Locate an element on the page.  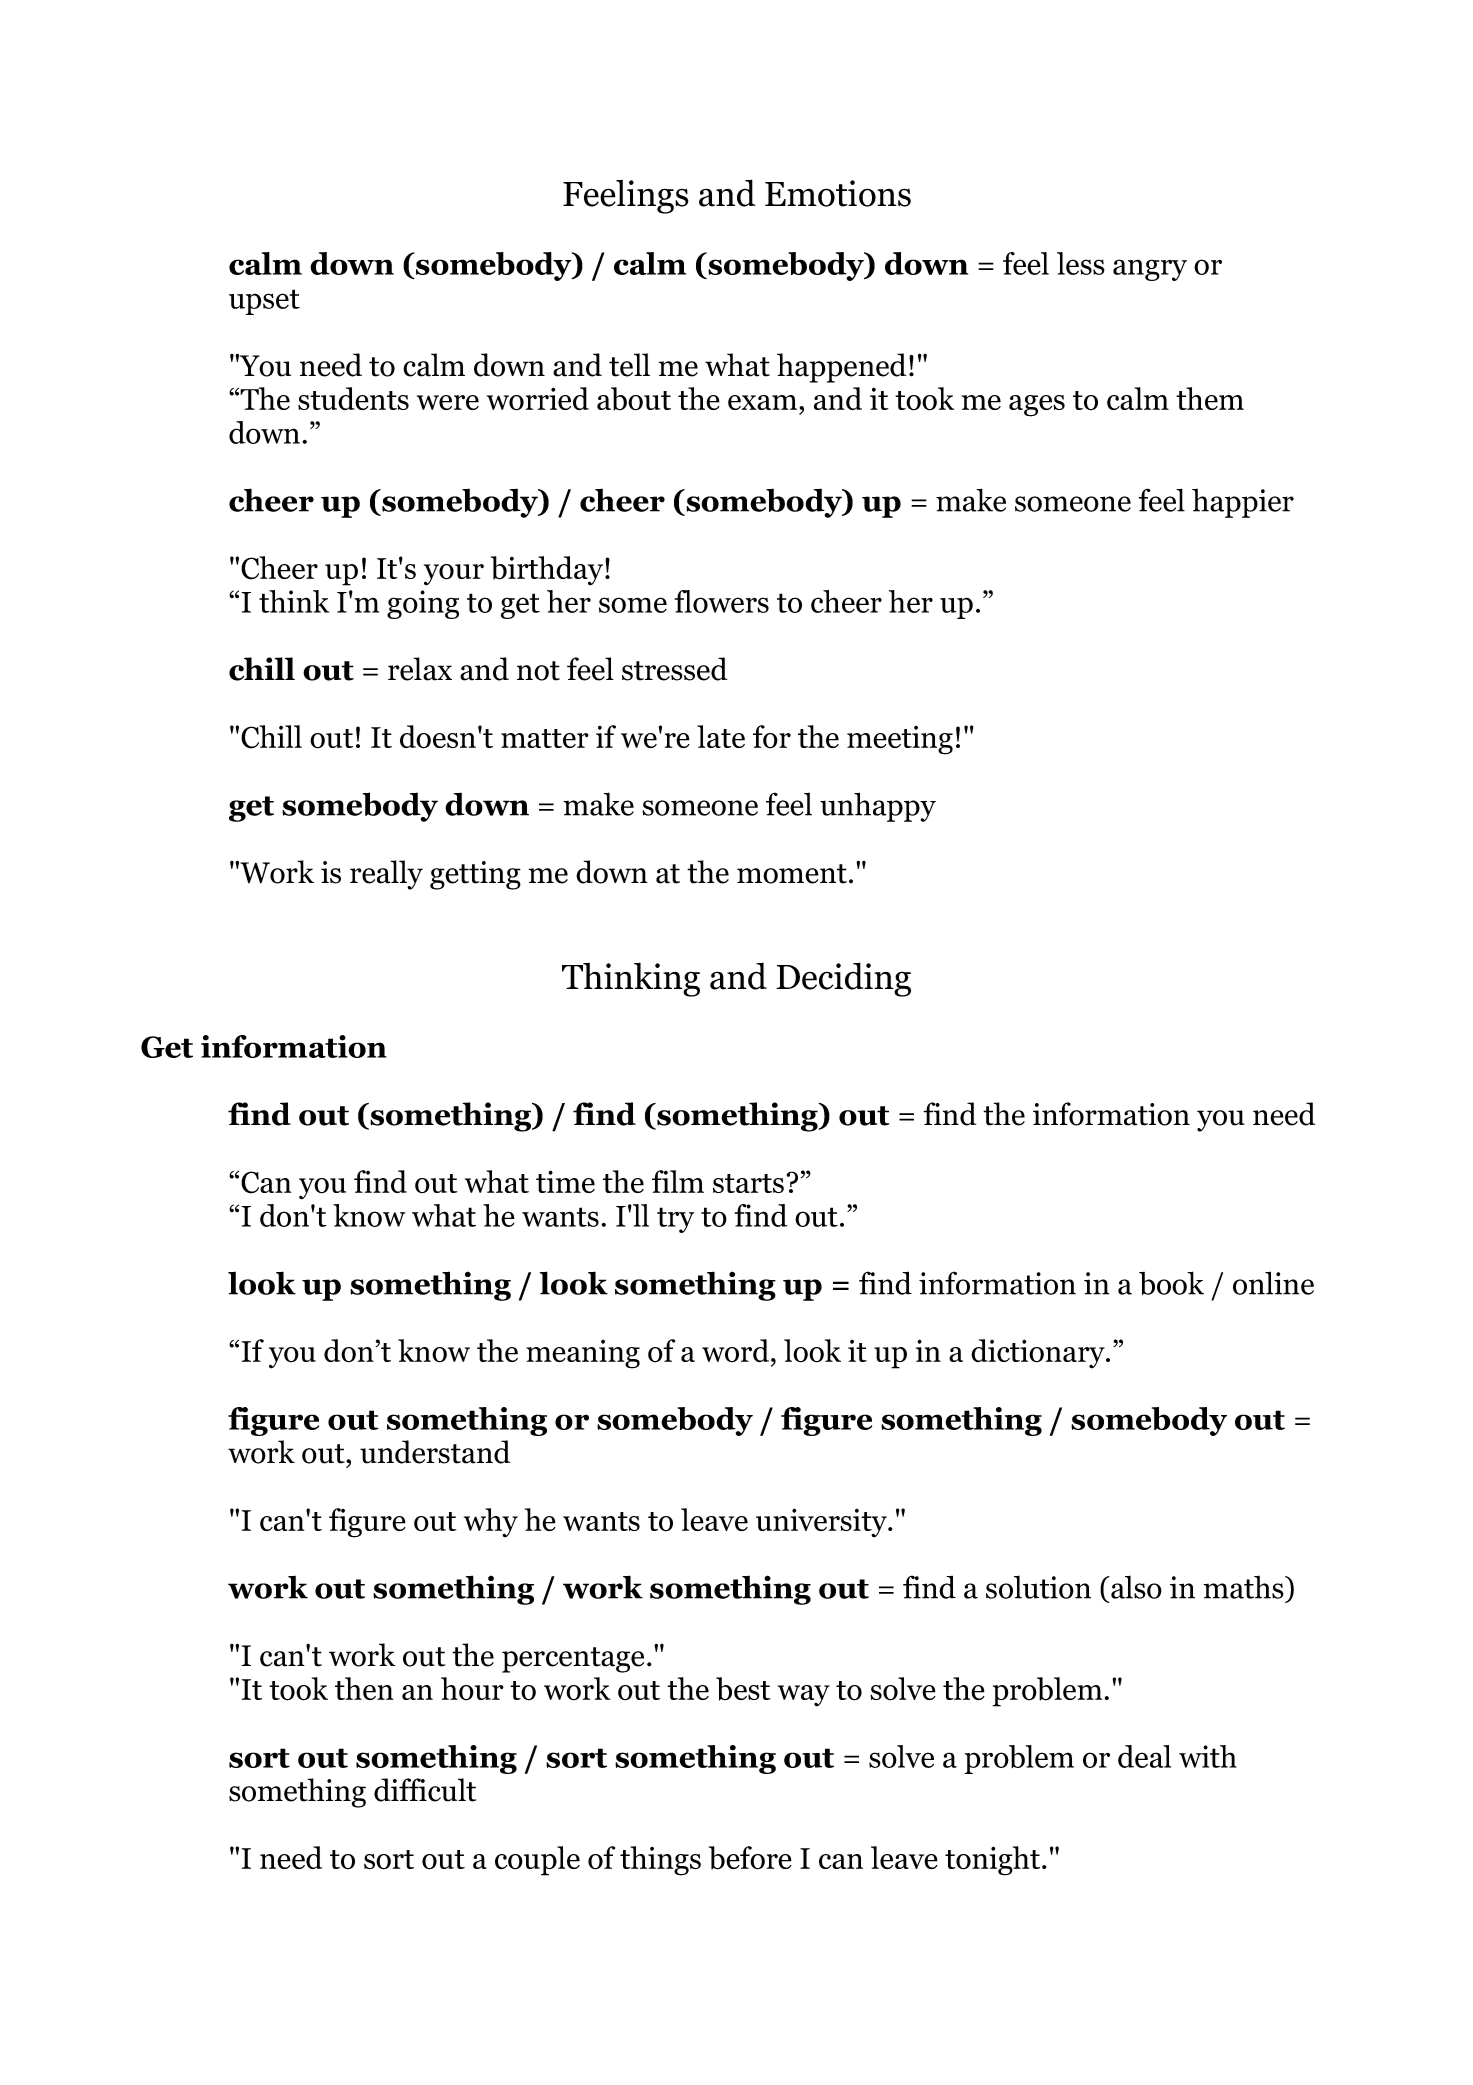
late is located at coordinates (721, 736).
